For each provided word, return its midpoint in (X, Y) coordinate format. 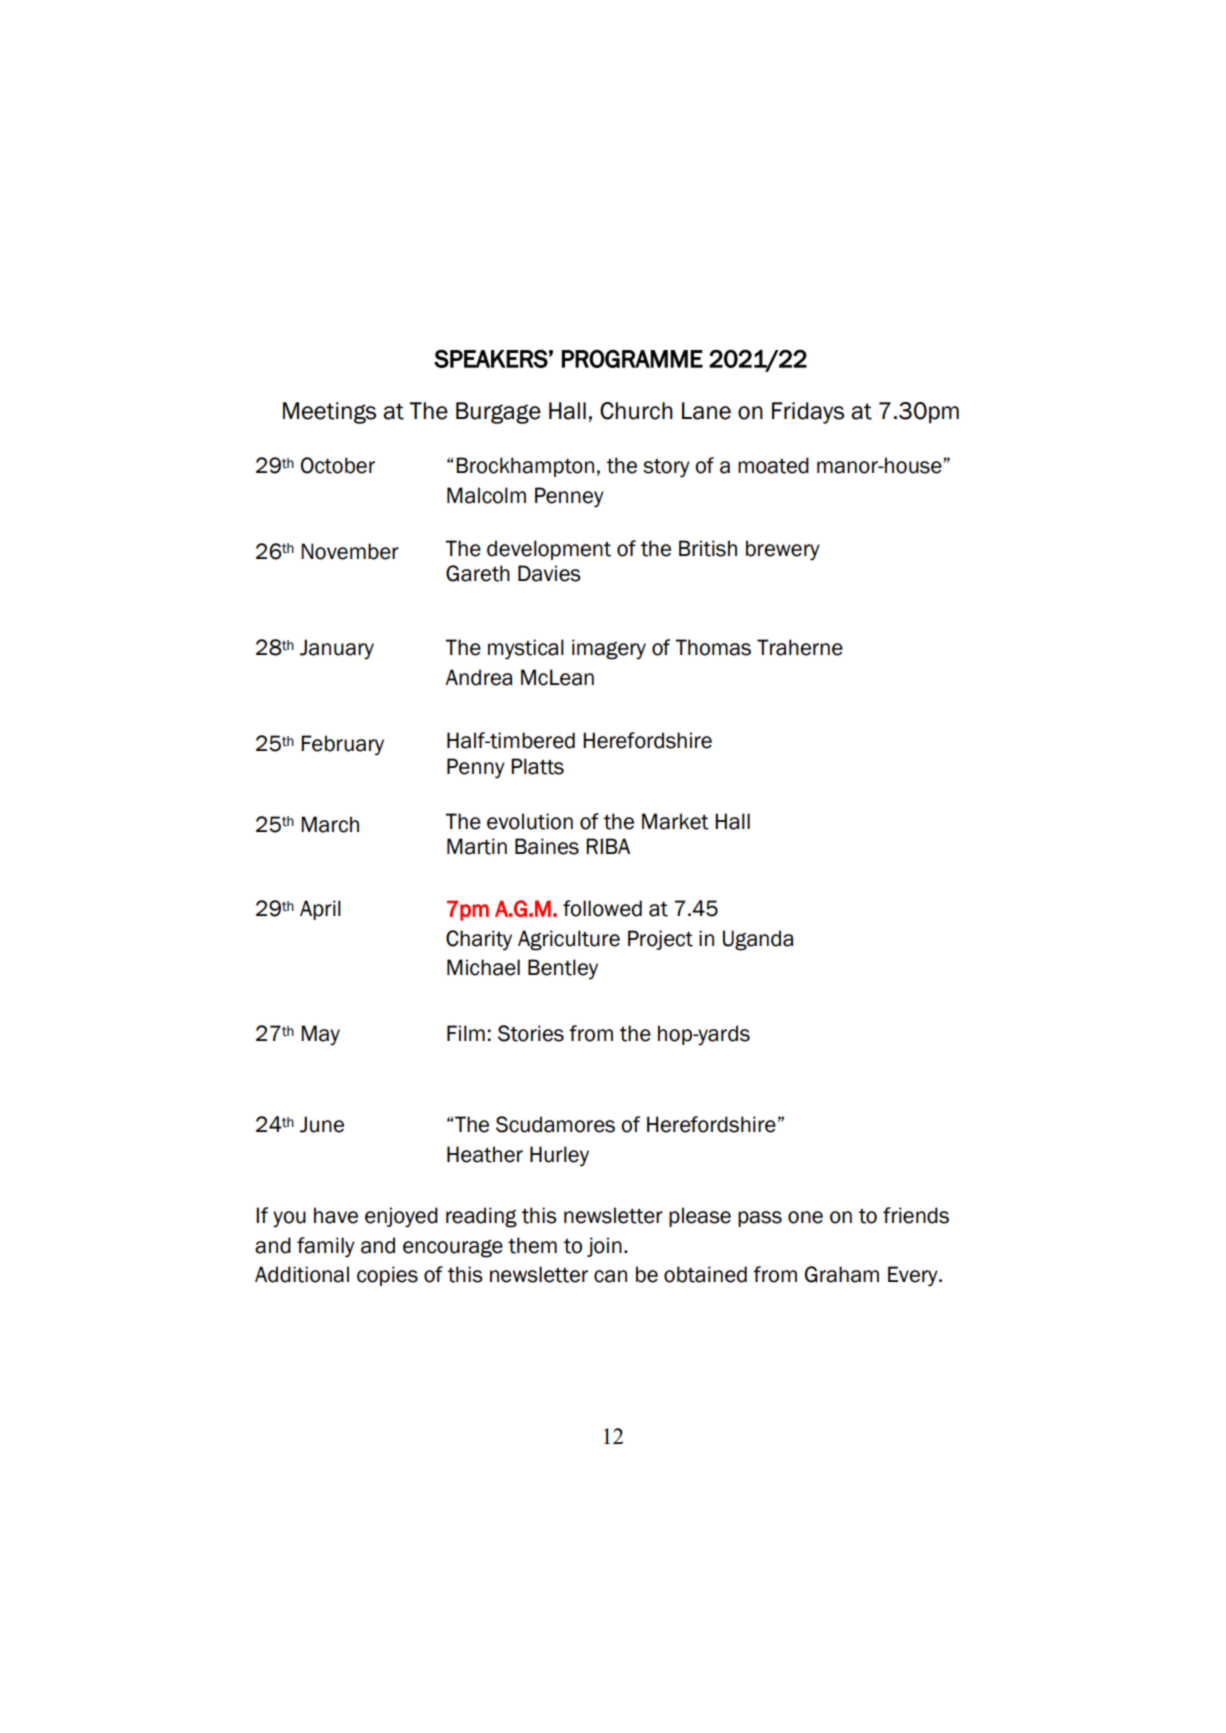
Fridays (808, 413)
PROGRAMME (632, 359)
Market (675, 821)
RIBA (608, 846)
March (330, 824)
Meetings (329, 413)
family (326, 1247)
